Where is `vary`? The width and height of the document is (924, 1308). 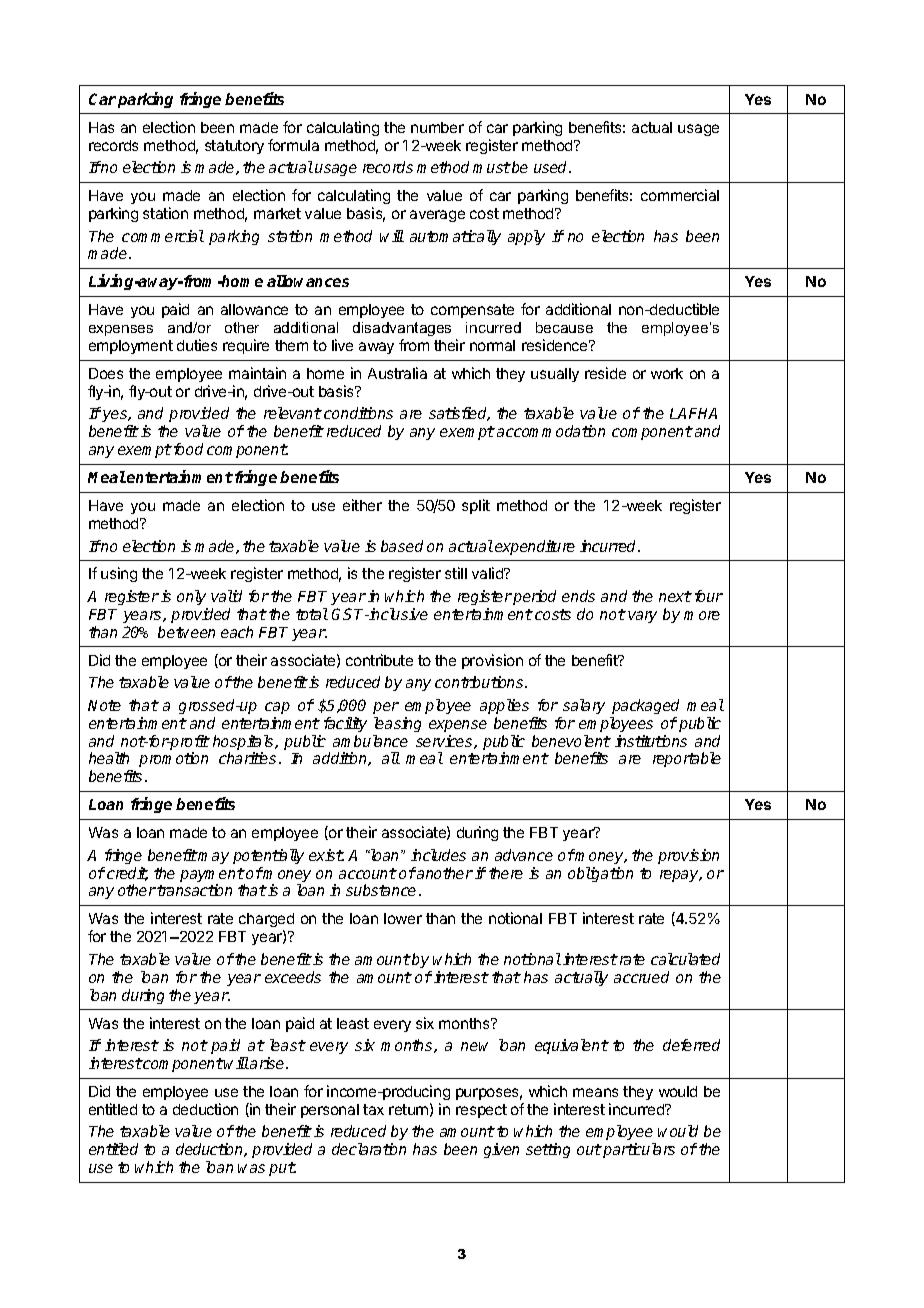
vary is located at coordinates (642, 617).
